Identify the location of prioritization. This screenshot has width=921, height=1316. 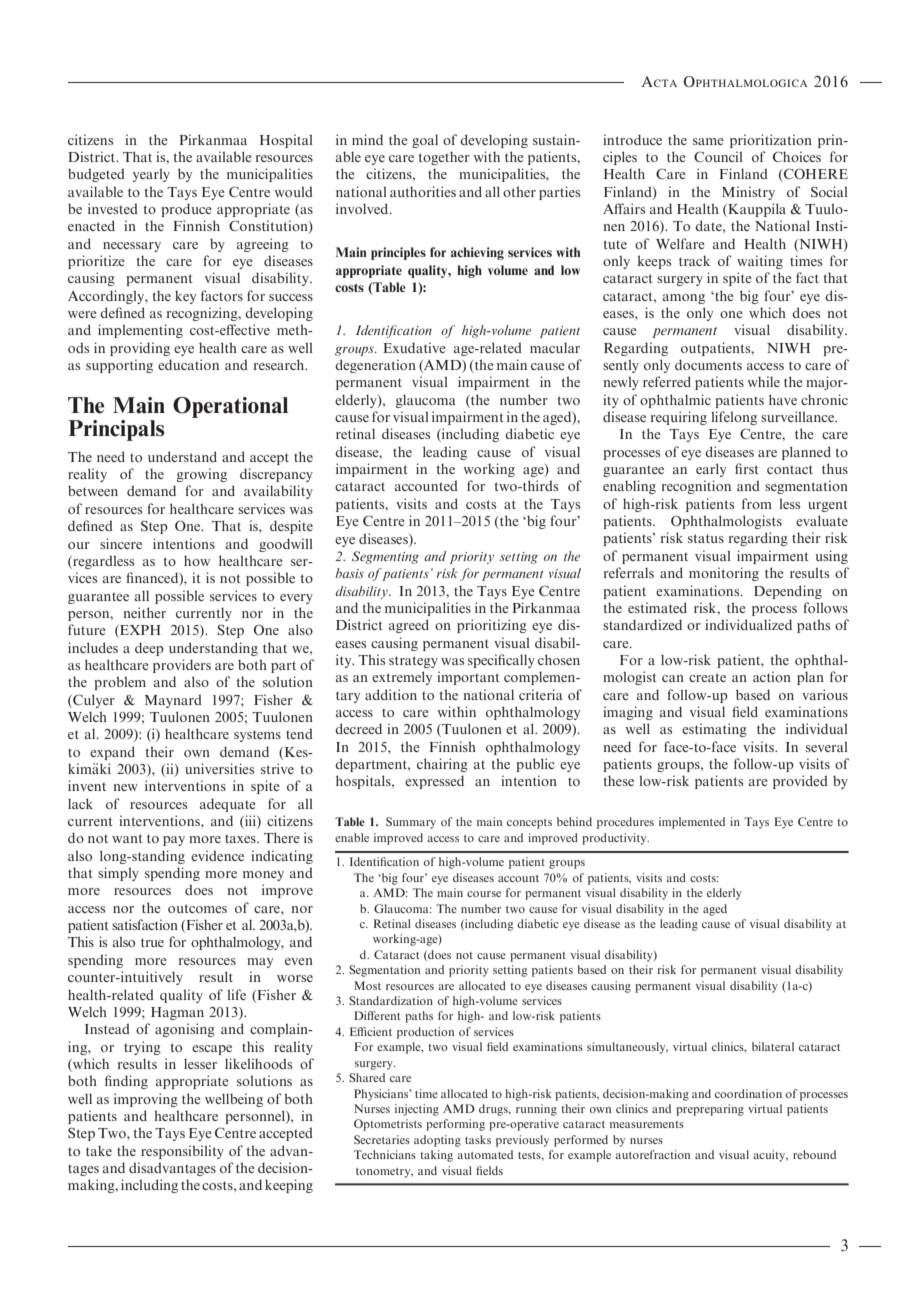
(771, 141).
